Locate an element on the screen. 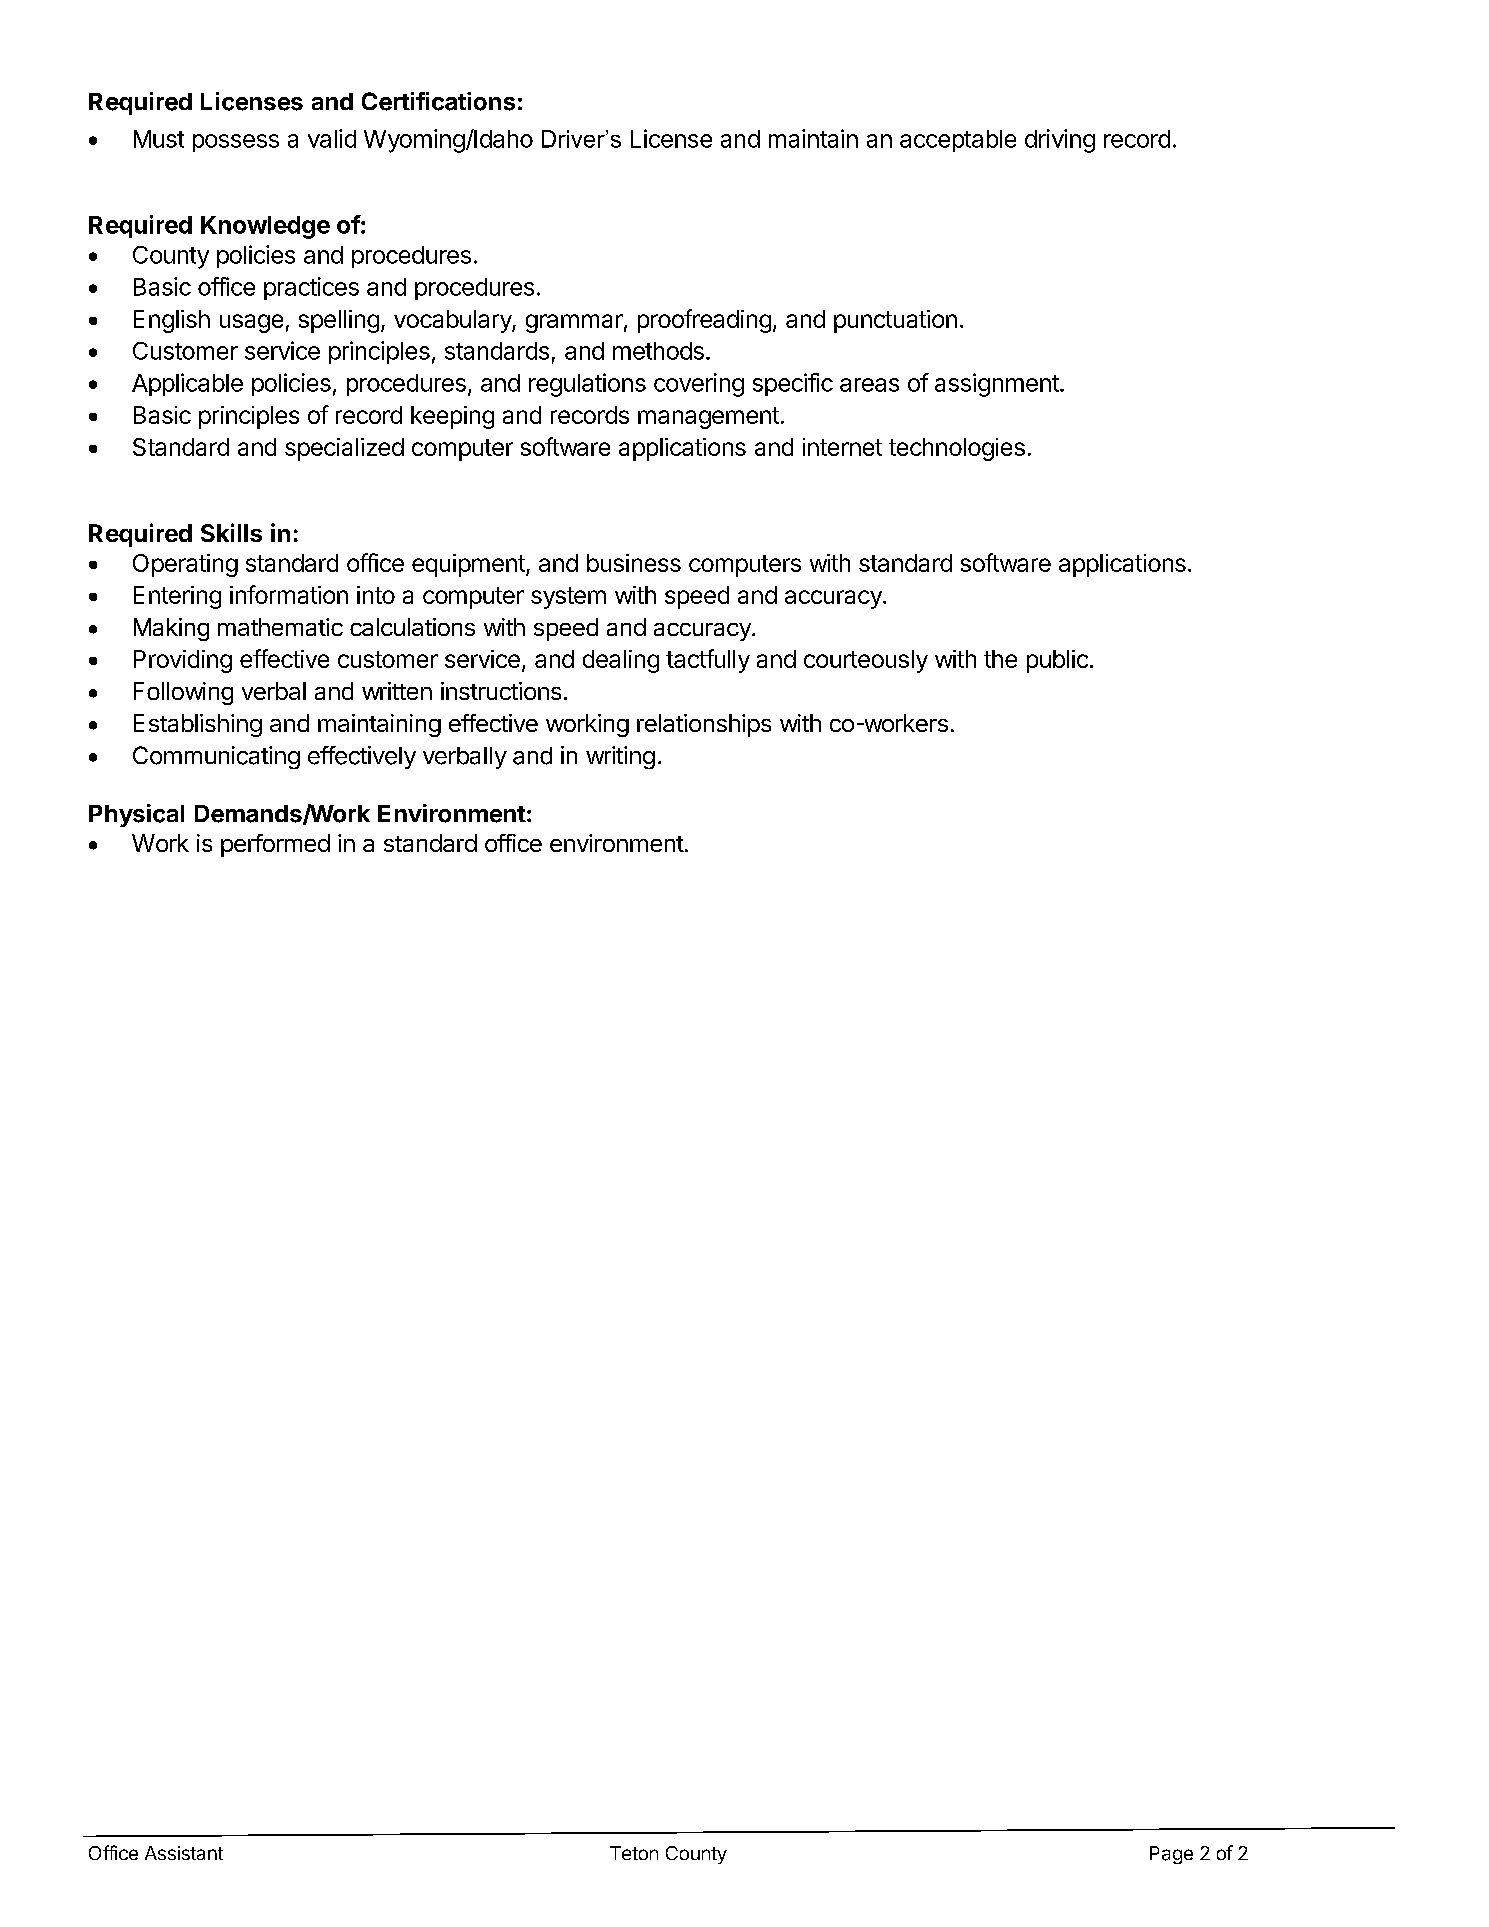 The width and height of the screenshot is (1489, 1927). Teton is located at coordinates (634, 1853).
